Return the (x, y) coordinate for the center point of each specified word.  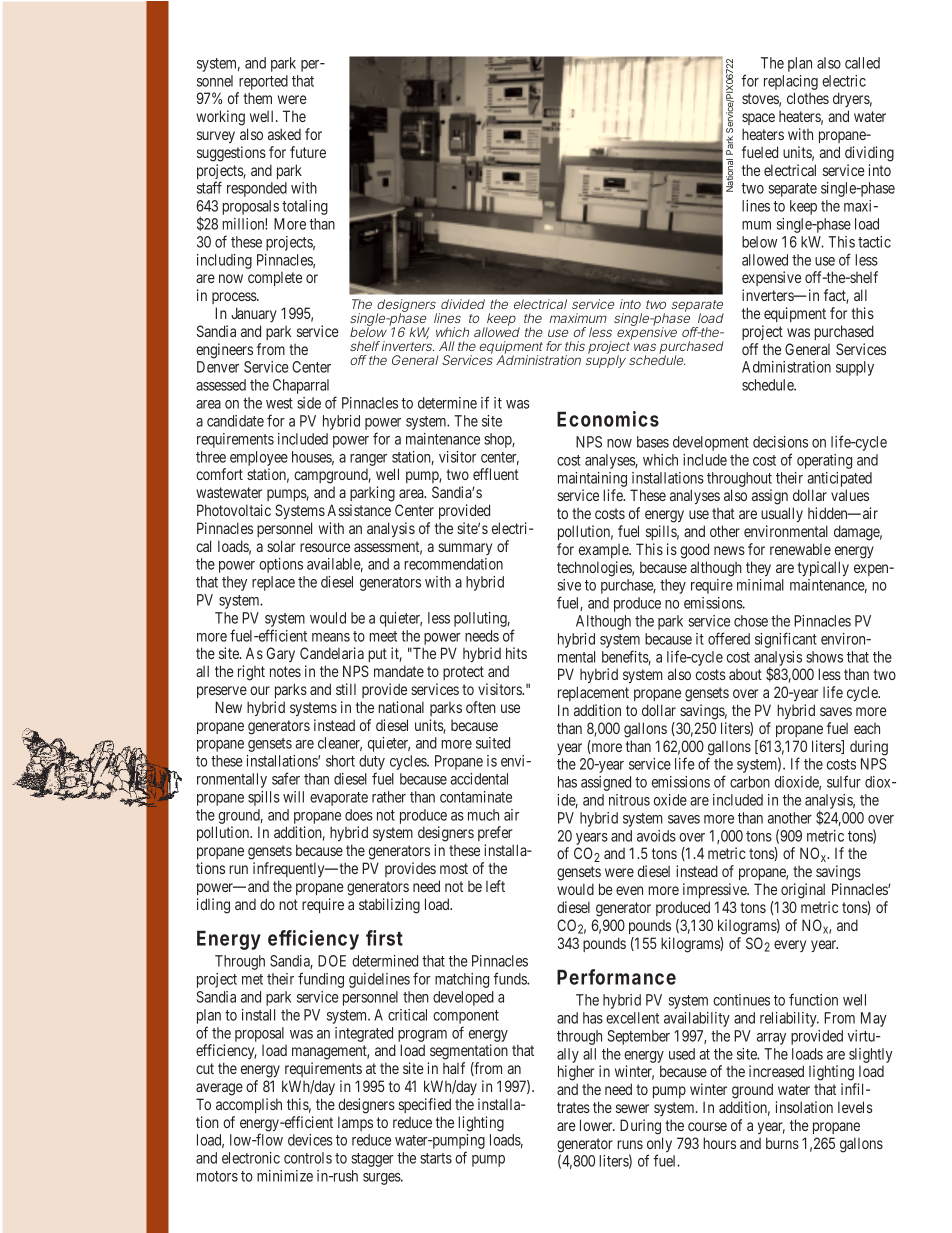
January (254, 314)
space (758, 119)
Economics (608, 419)
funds (510, 978)
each (867, 728)
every (790, 946)
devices (310, 1140)
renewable (800, 549)
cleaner (340, 744)
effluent (496, 474)
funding (321, 980)
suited (493, 743)
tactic (874, 242)
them (257, 98)
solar (281, 546)
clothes (808, 98)
